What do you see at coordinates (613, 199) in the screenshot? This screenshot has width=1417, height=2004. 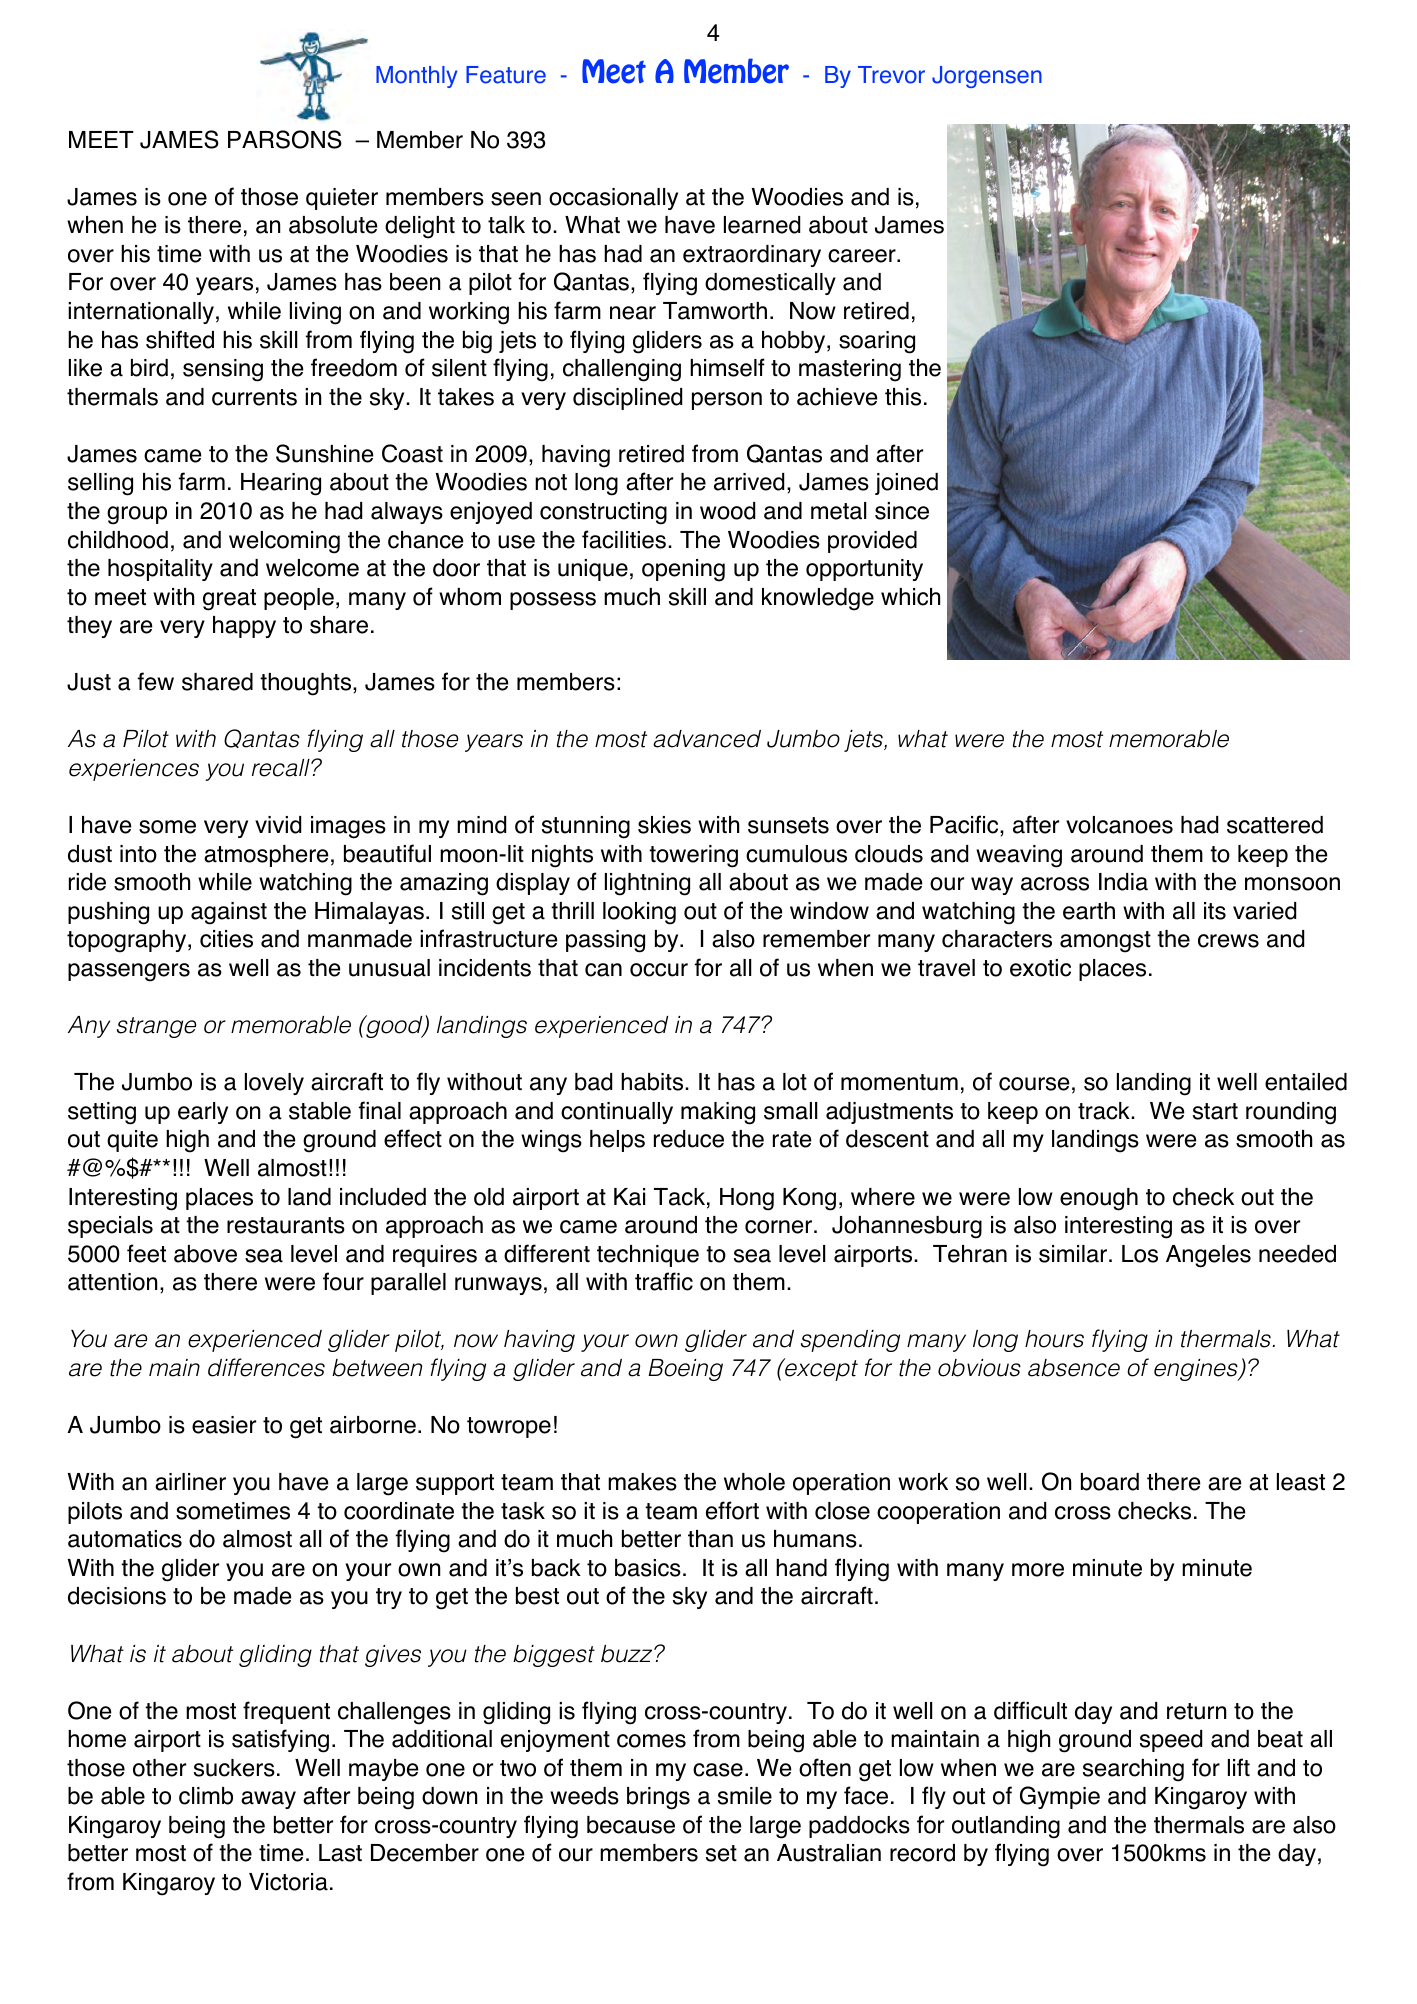 I see `occasionally` at bounding box center [613, 199].
